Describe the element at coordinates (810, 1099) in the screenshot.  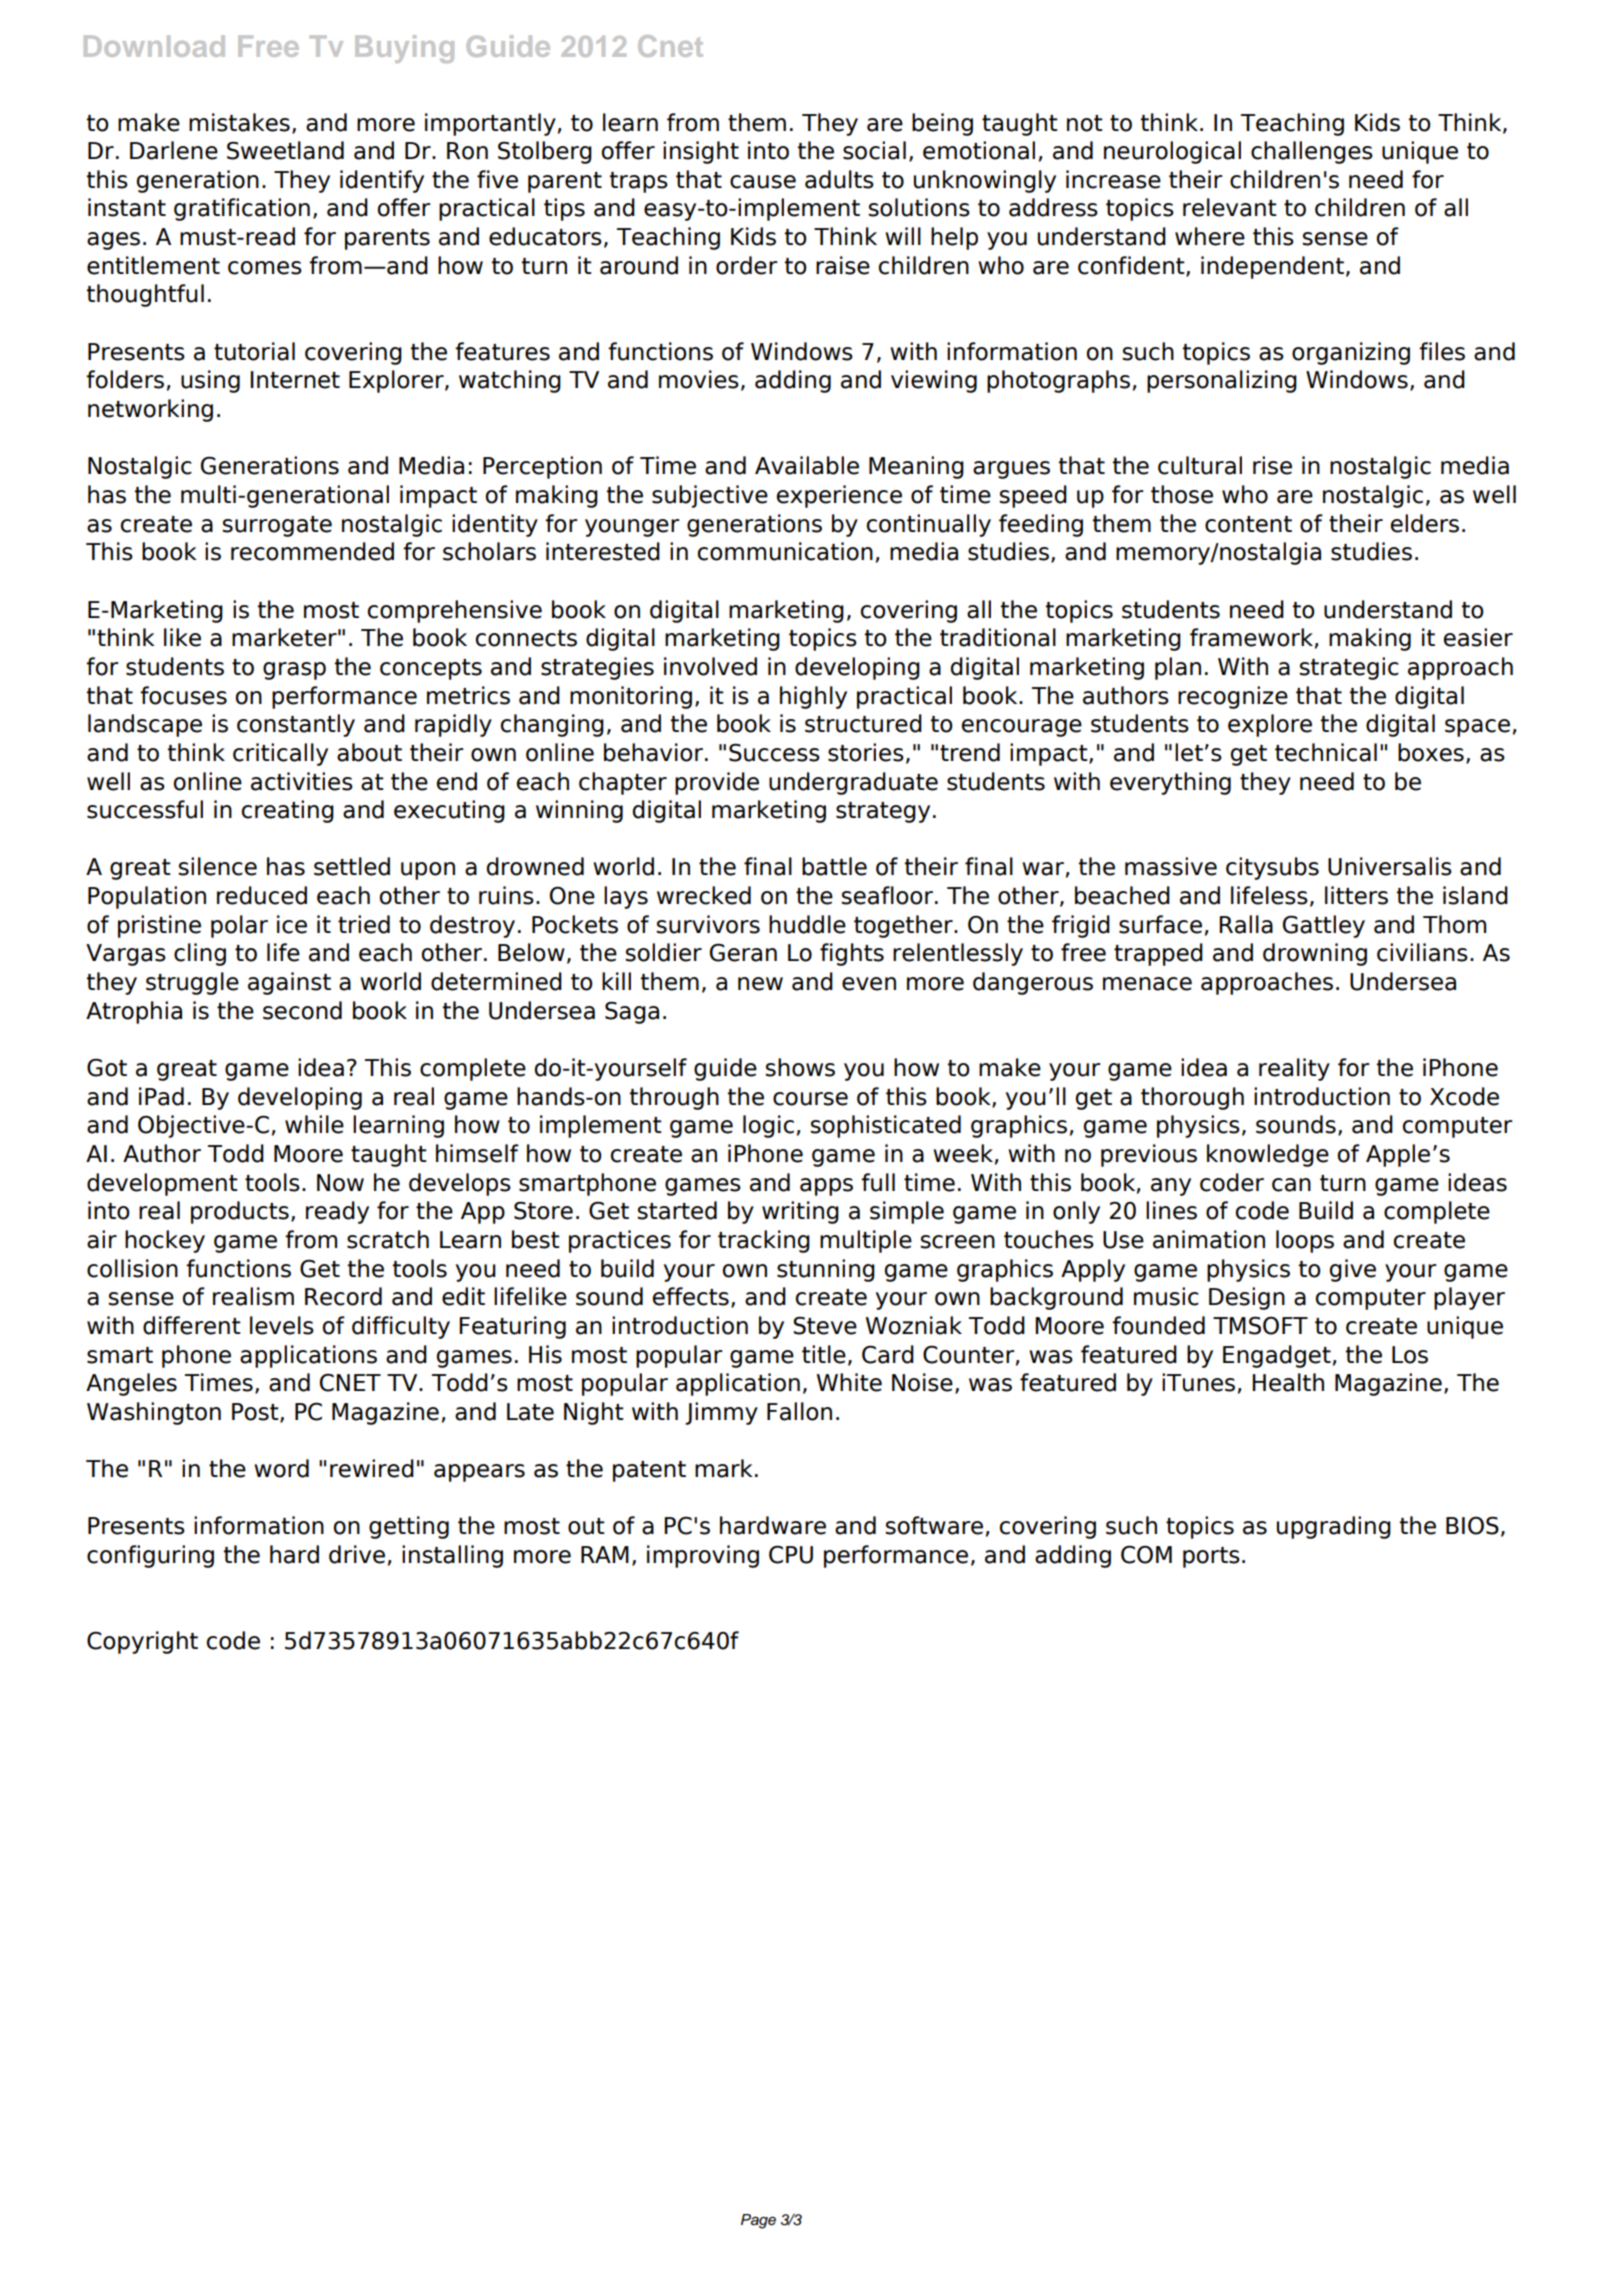
I see `course` at that location.
